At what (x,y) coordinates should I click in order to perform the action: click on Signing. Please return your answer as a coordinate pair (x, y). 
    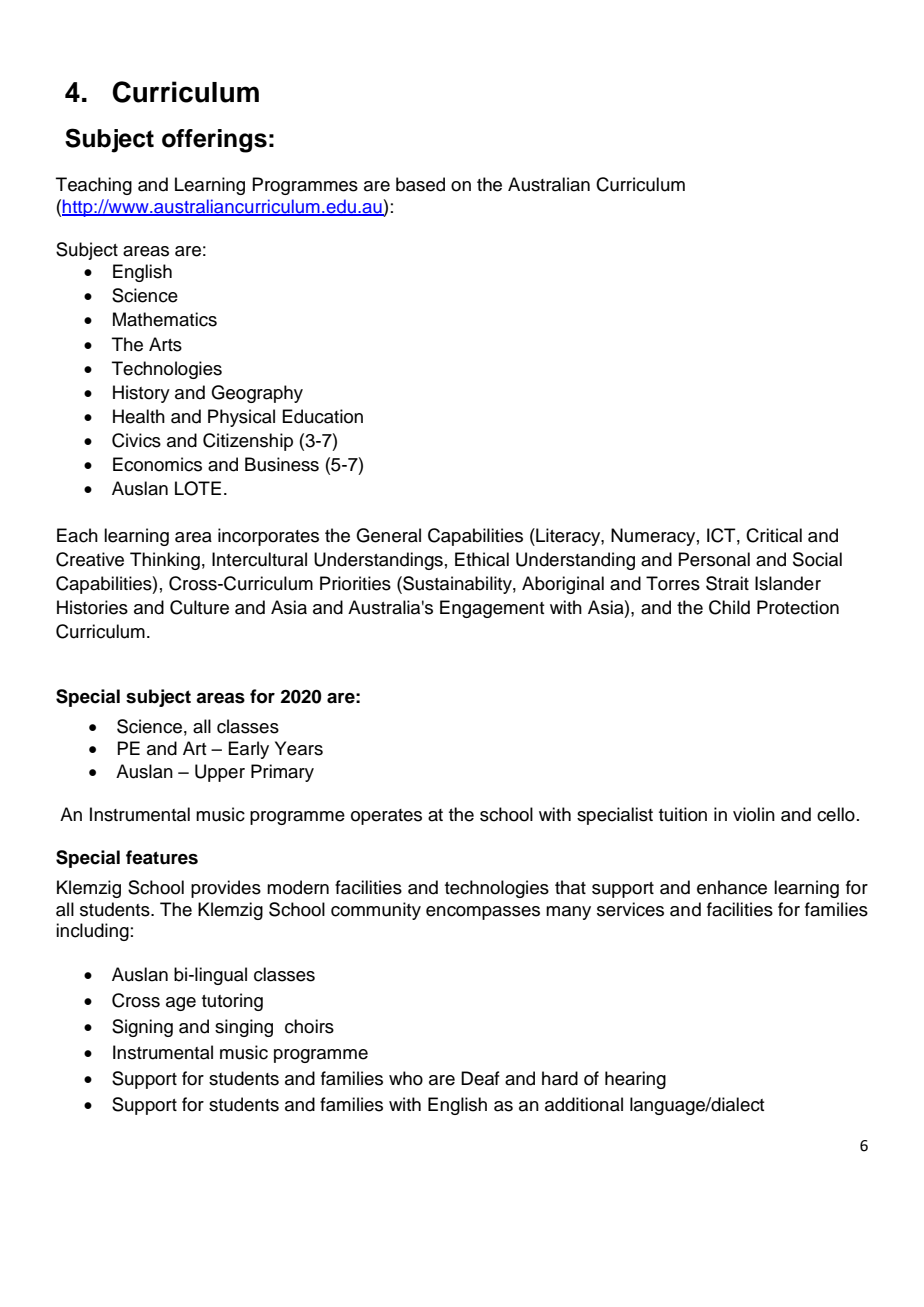
    Looking at the image, I should click on (142, 1028).
